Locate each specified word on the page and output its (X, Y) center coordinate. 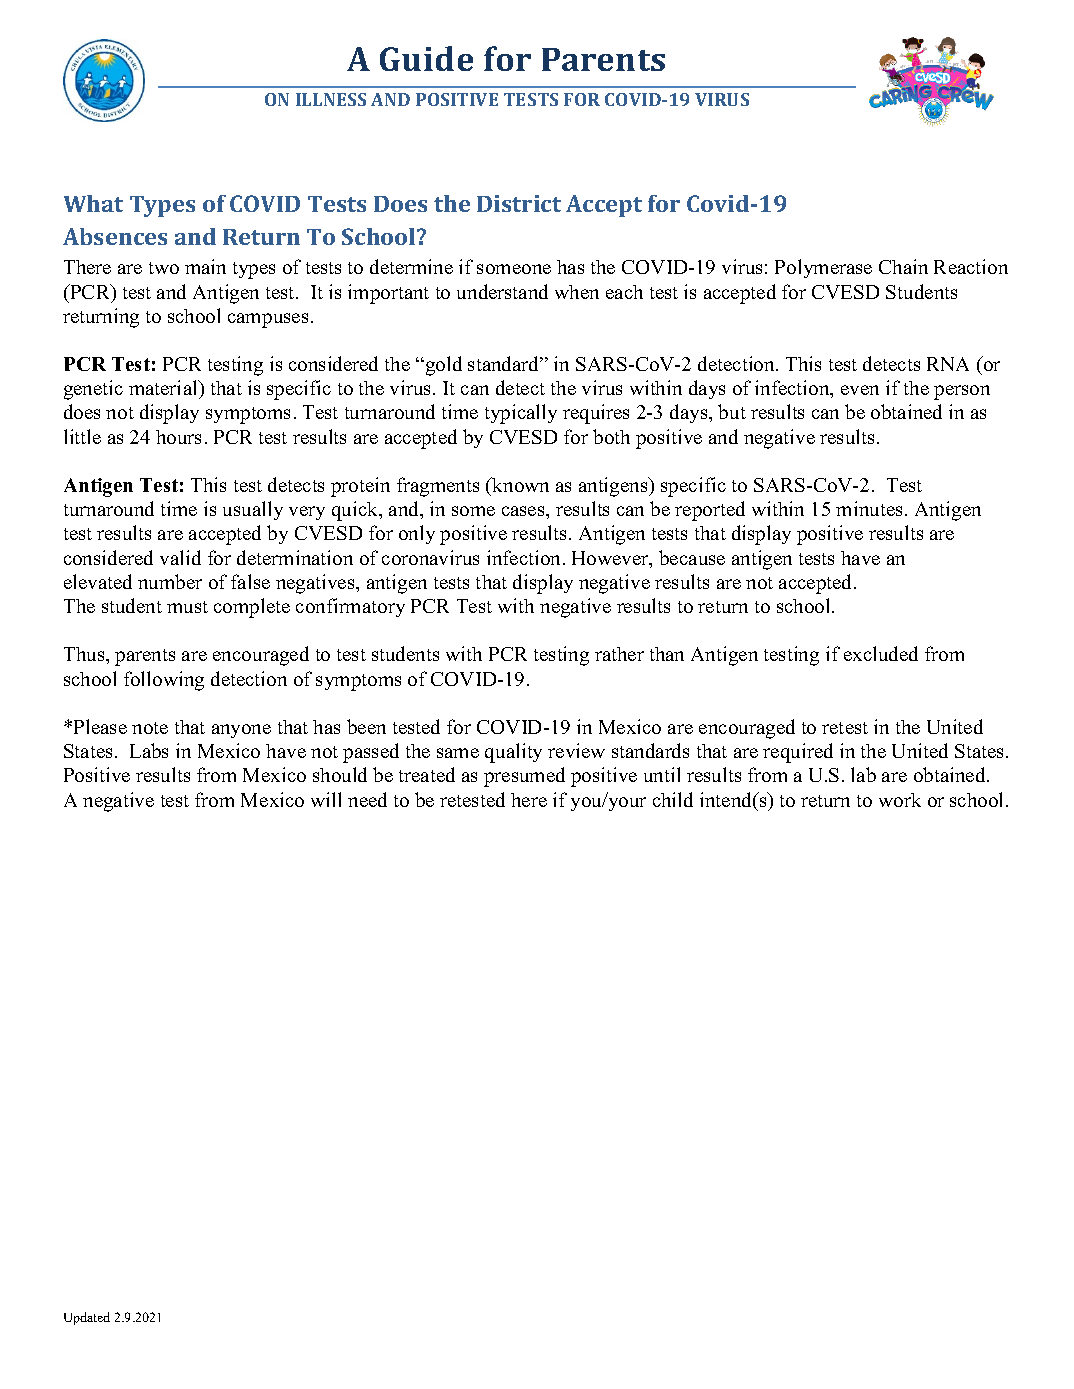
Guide (426, 58)
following (164, 681)
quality (513, 753)
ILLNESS (331, 99)
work (900, 800)
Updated (87, 1318)
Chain (903, 266)
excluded (881, 653)
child (673, 799)
